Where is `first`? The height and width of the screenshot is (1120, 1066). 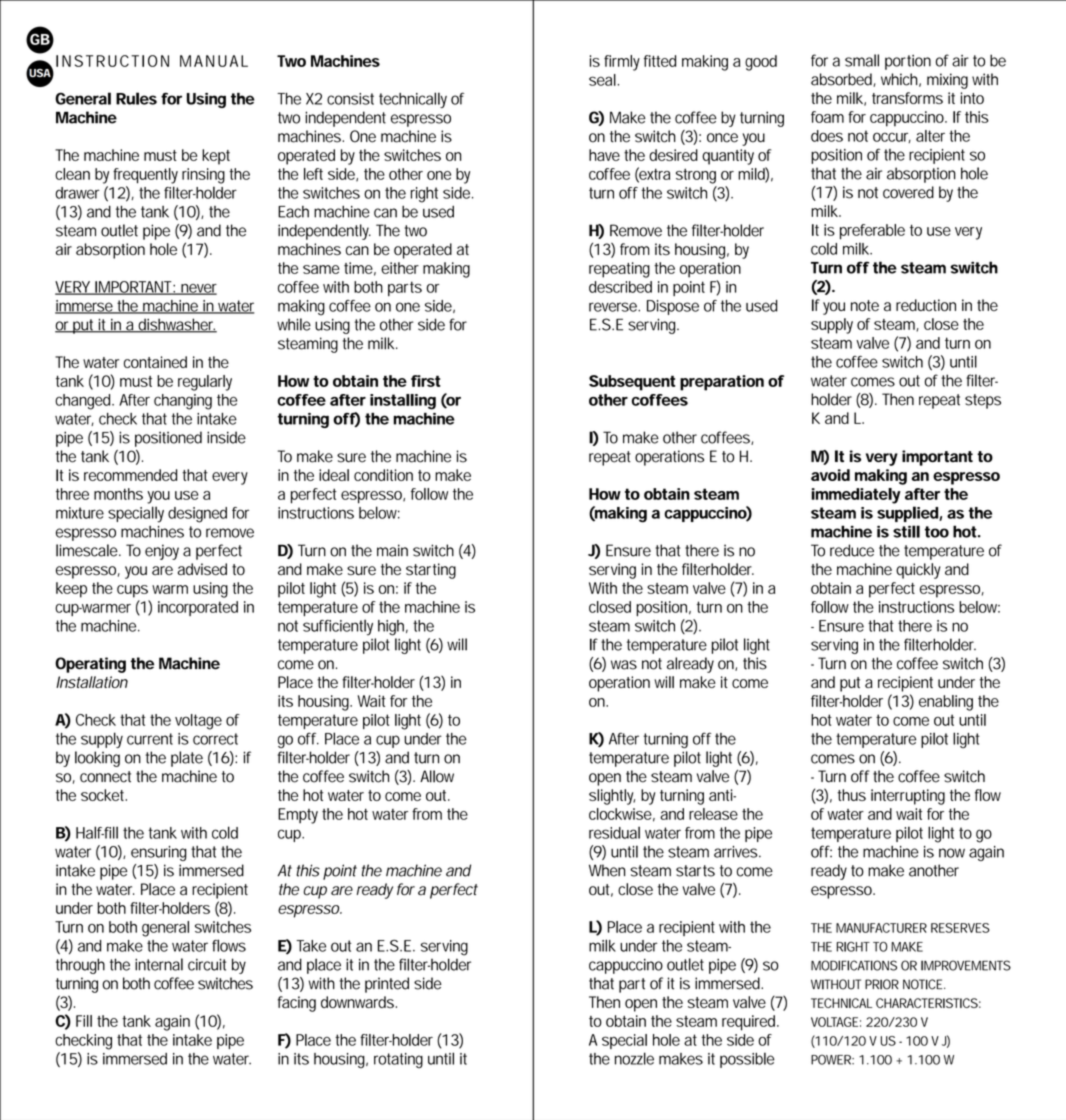 first is located at coordinates (426, 381).
